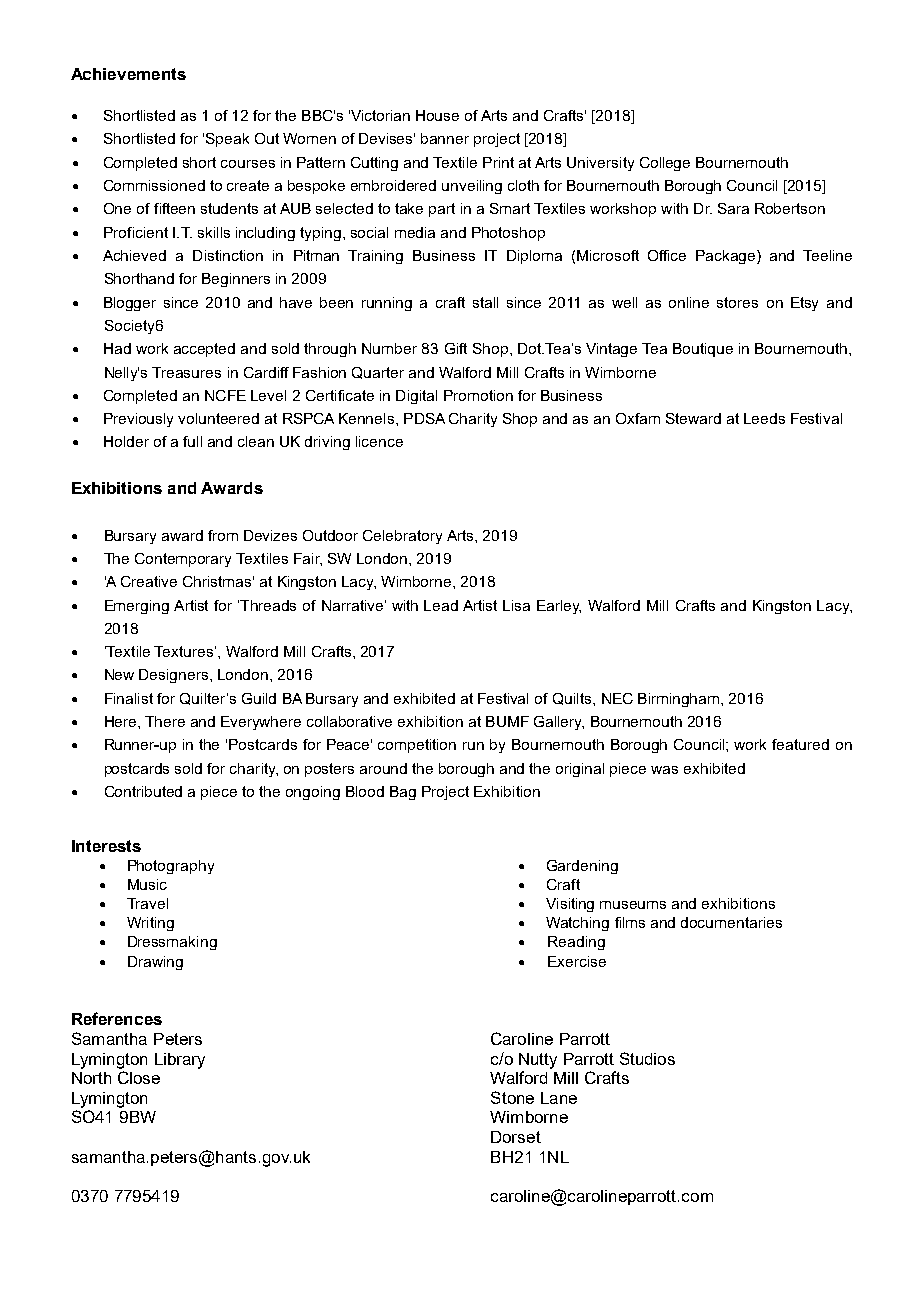 The image size is (924, 1308). What do you see at coordinates (665, 164) in the screenshot?
I see `College` at bounding box center [665, 164].
